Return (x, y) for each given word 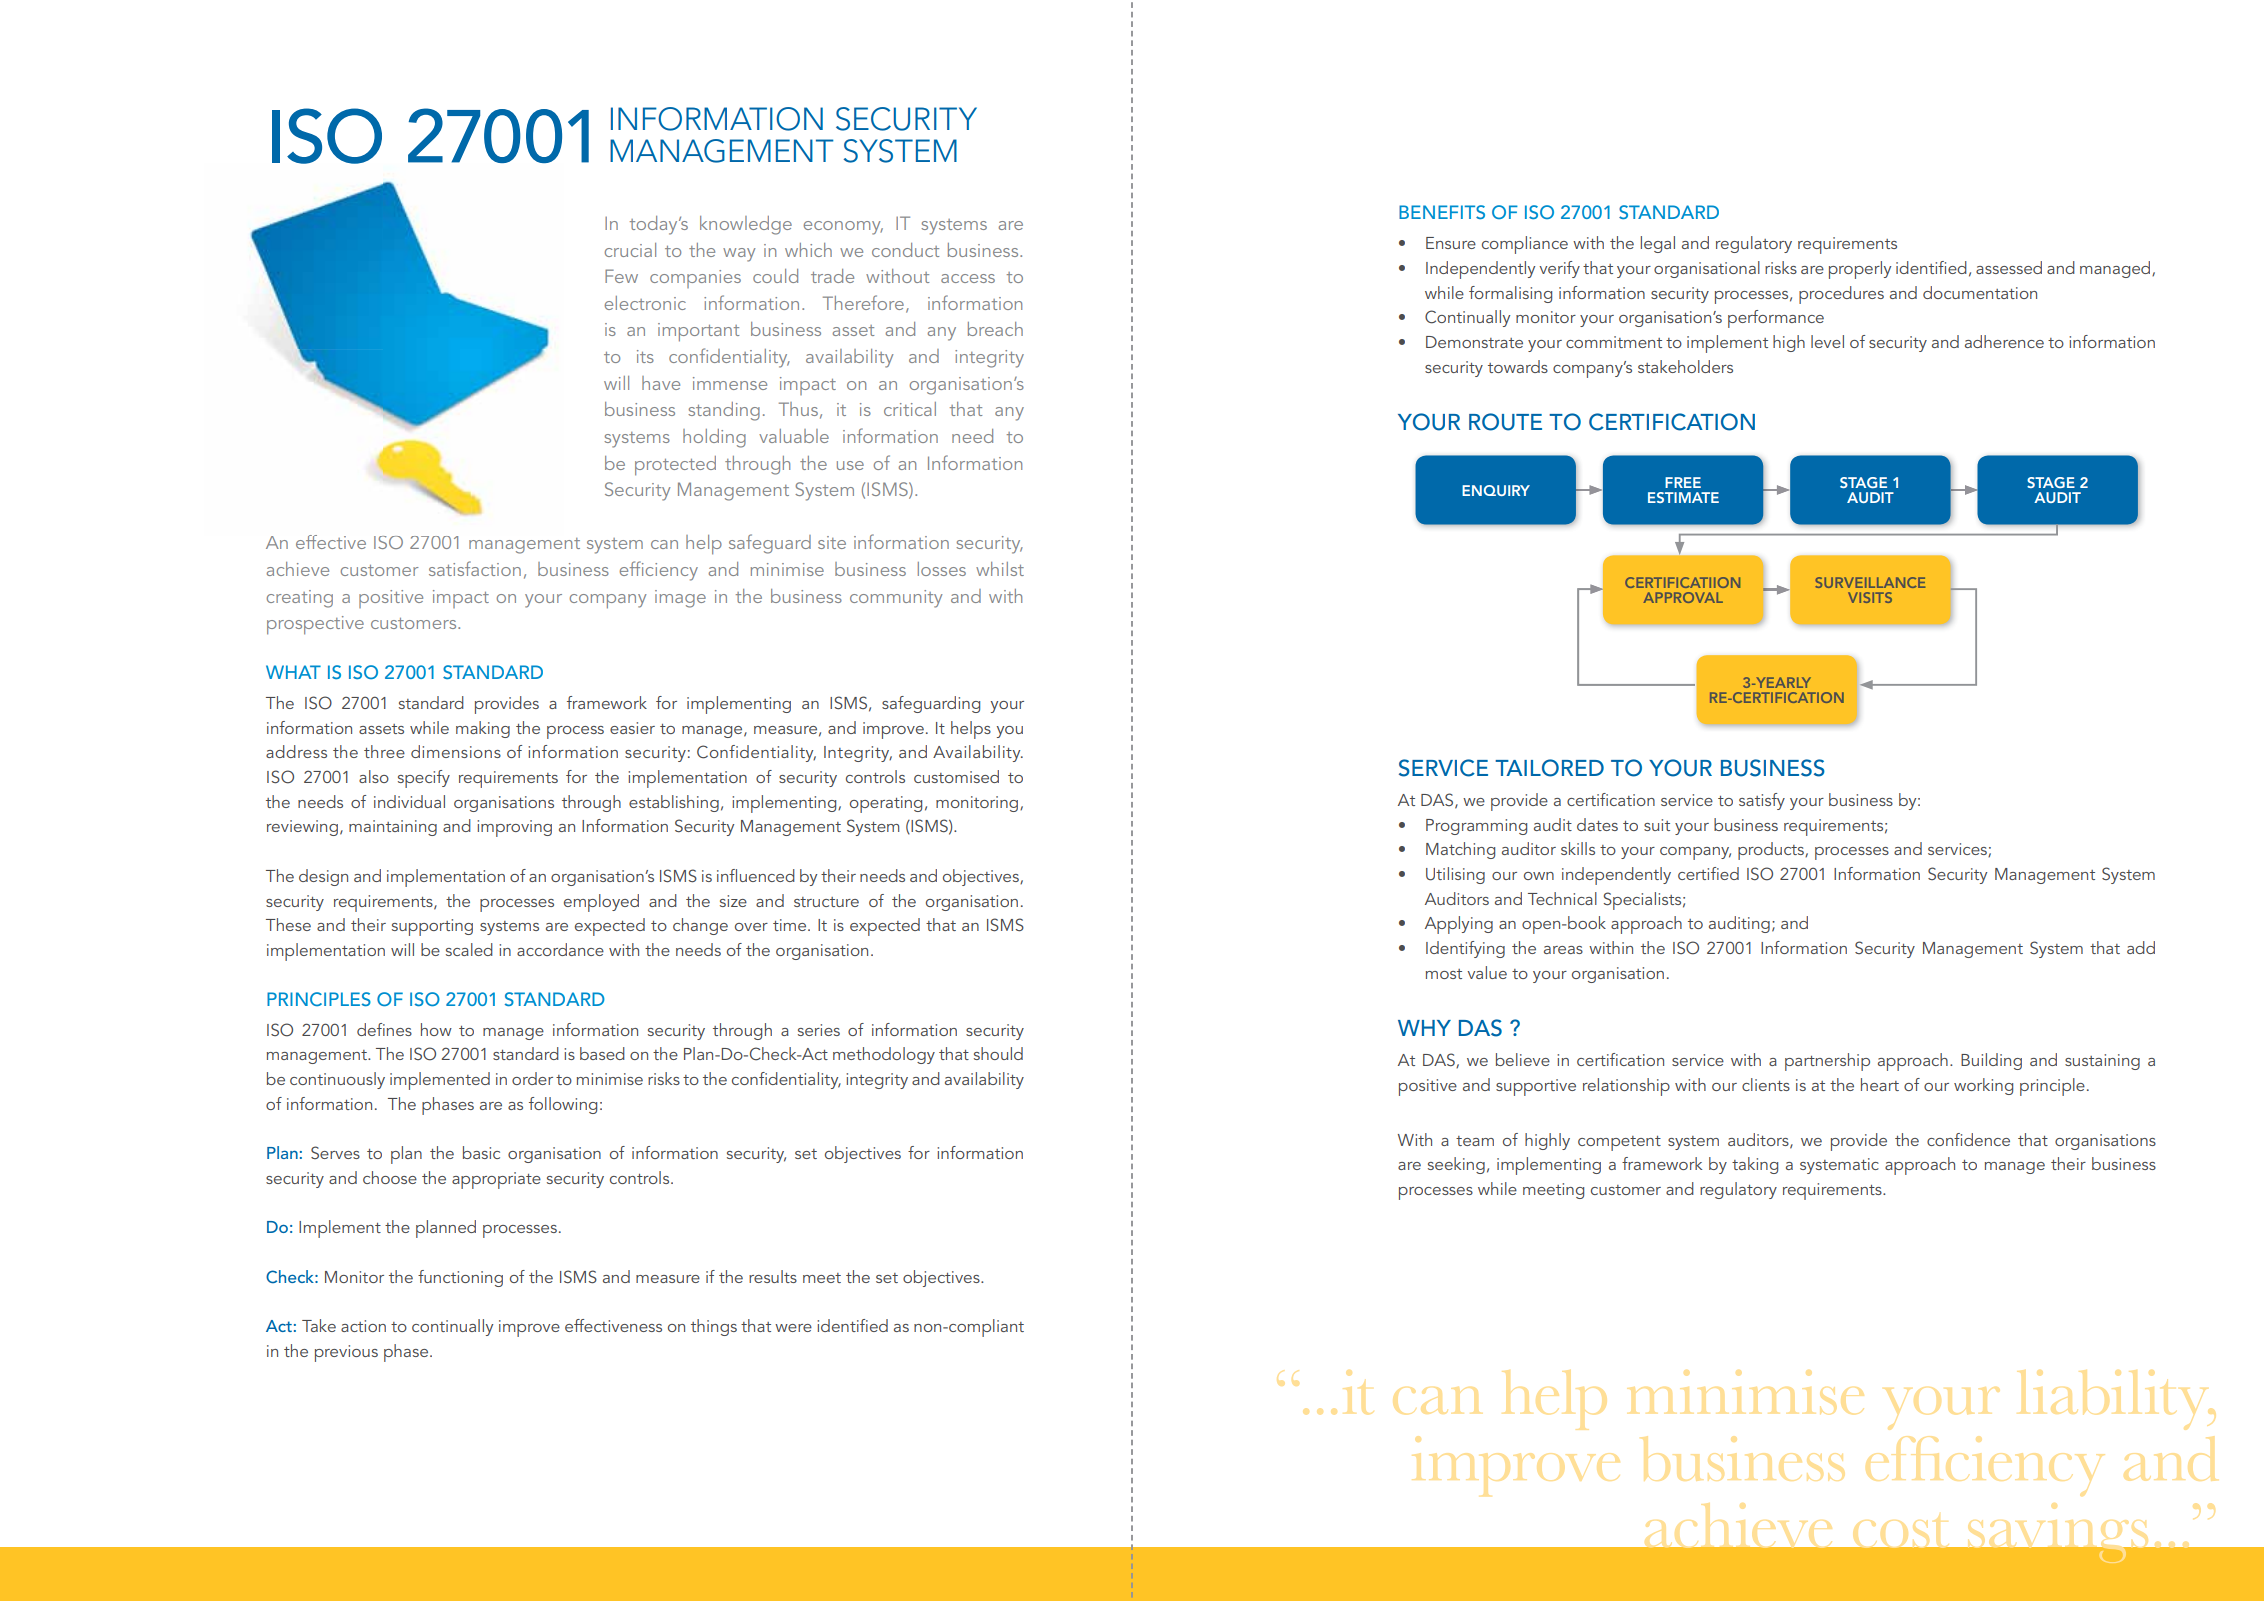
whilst (1000, 569)
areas (1563, 950)
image (680, 599)
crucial (630, 250)
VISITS (1870, 597)
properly (1860, 270)
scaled (469, 949)
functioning (460, 1278)
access (968, 278)
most (1444, 974)
